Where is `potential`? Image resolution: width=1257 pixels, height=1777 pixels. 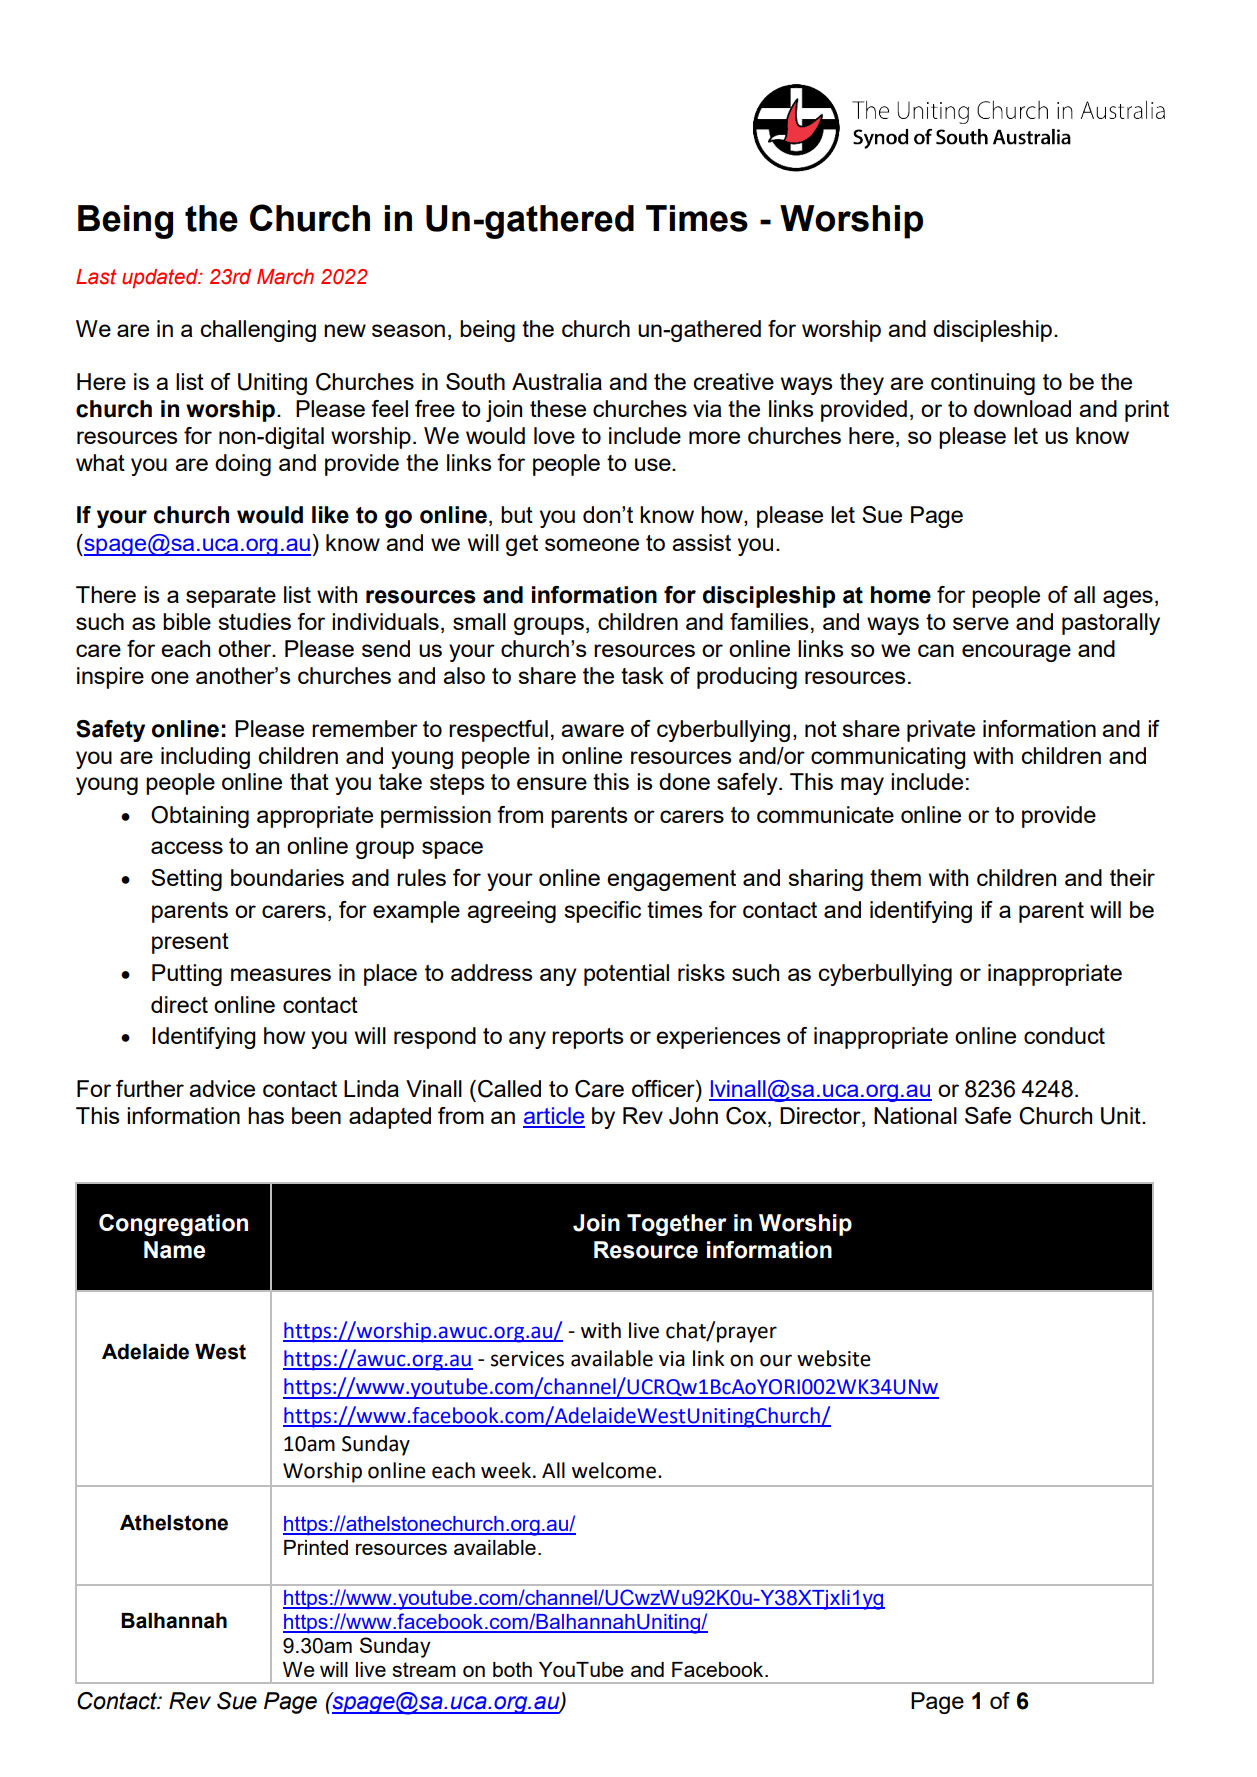
potential is located at coordinates (626, 975).
